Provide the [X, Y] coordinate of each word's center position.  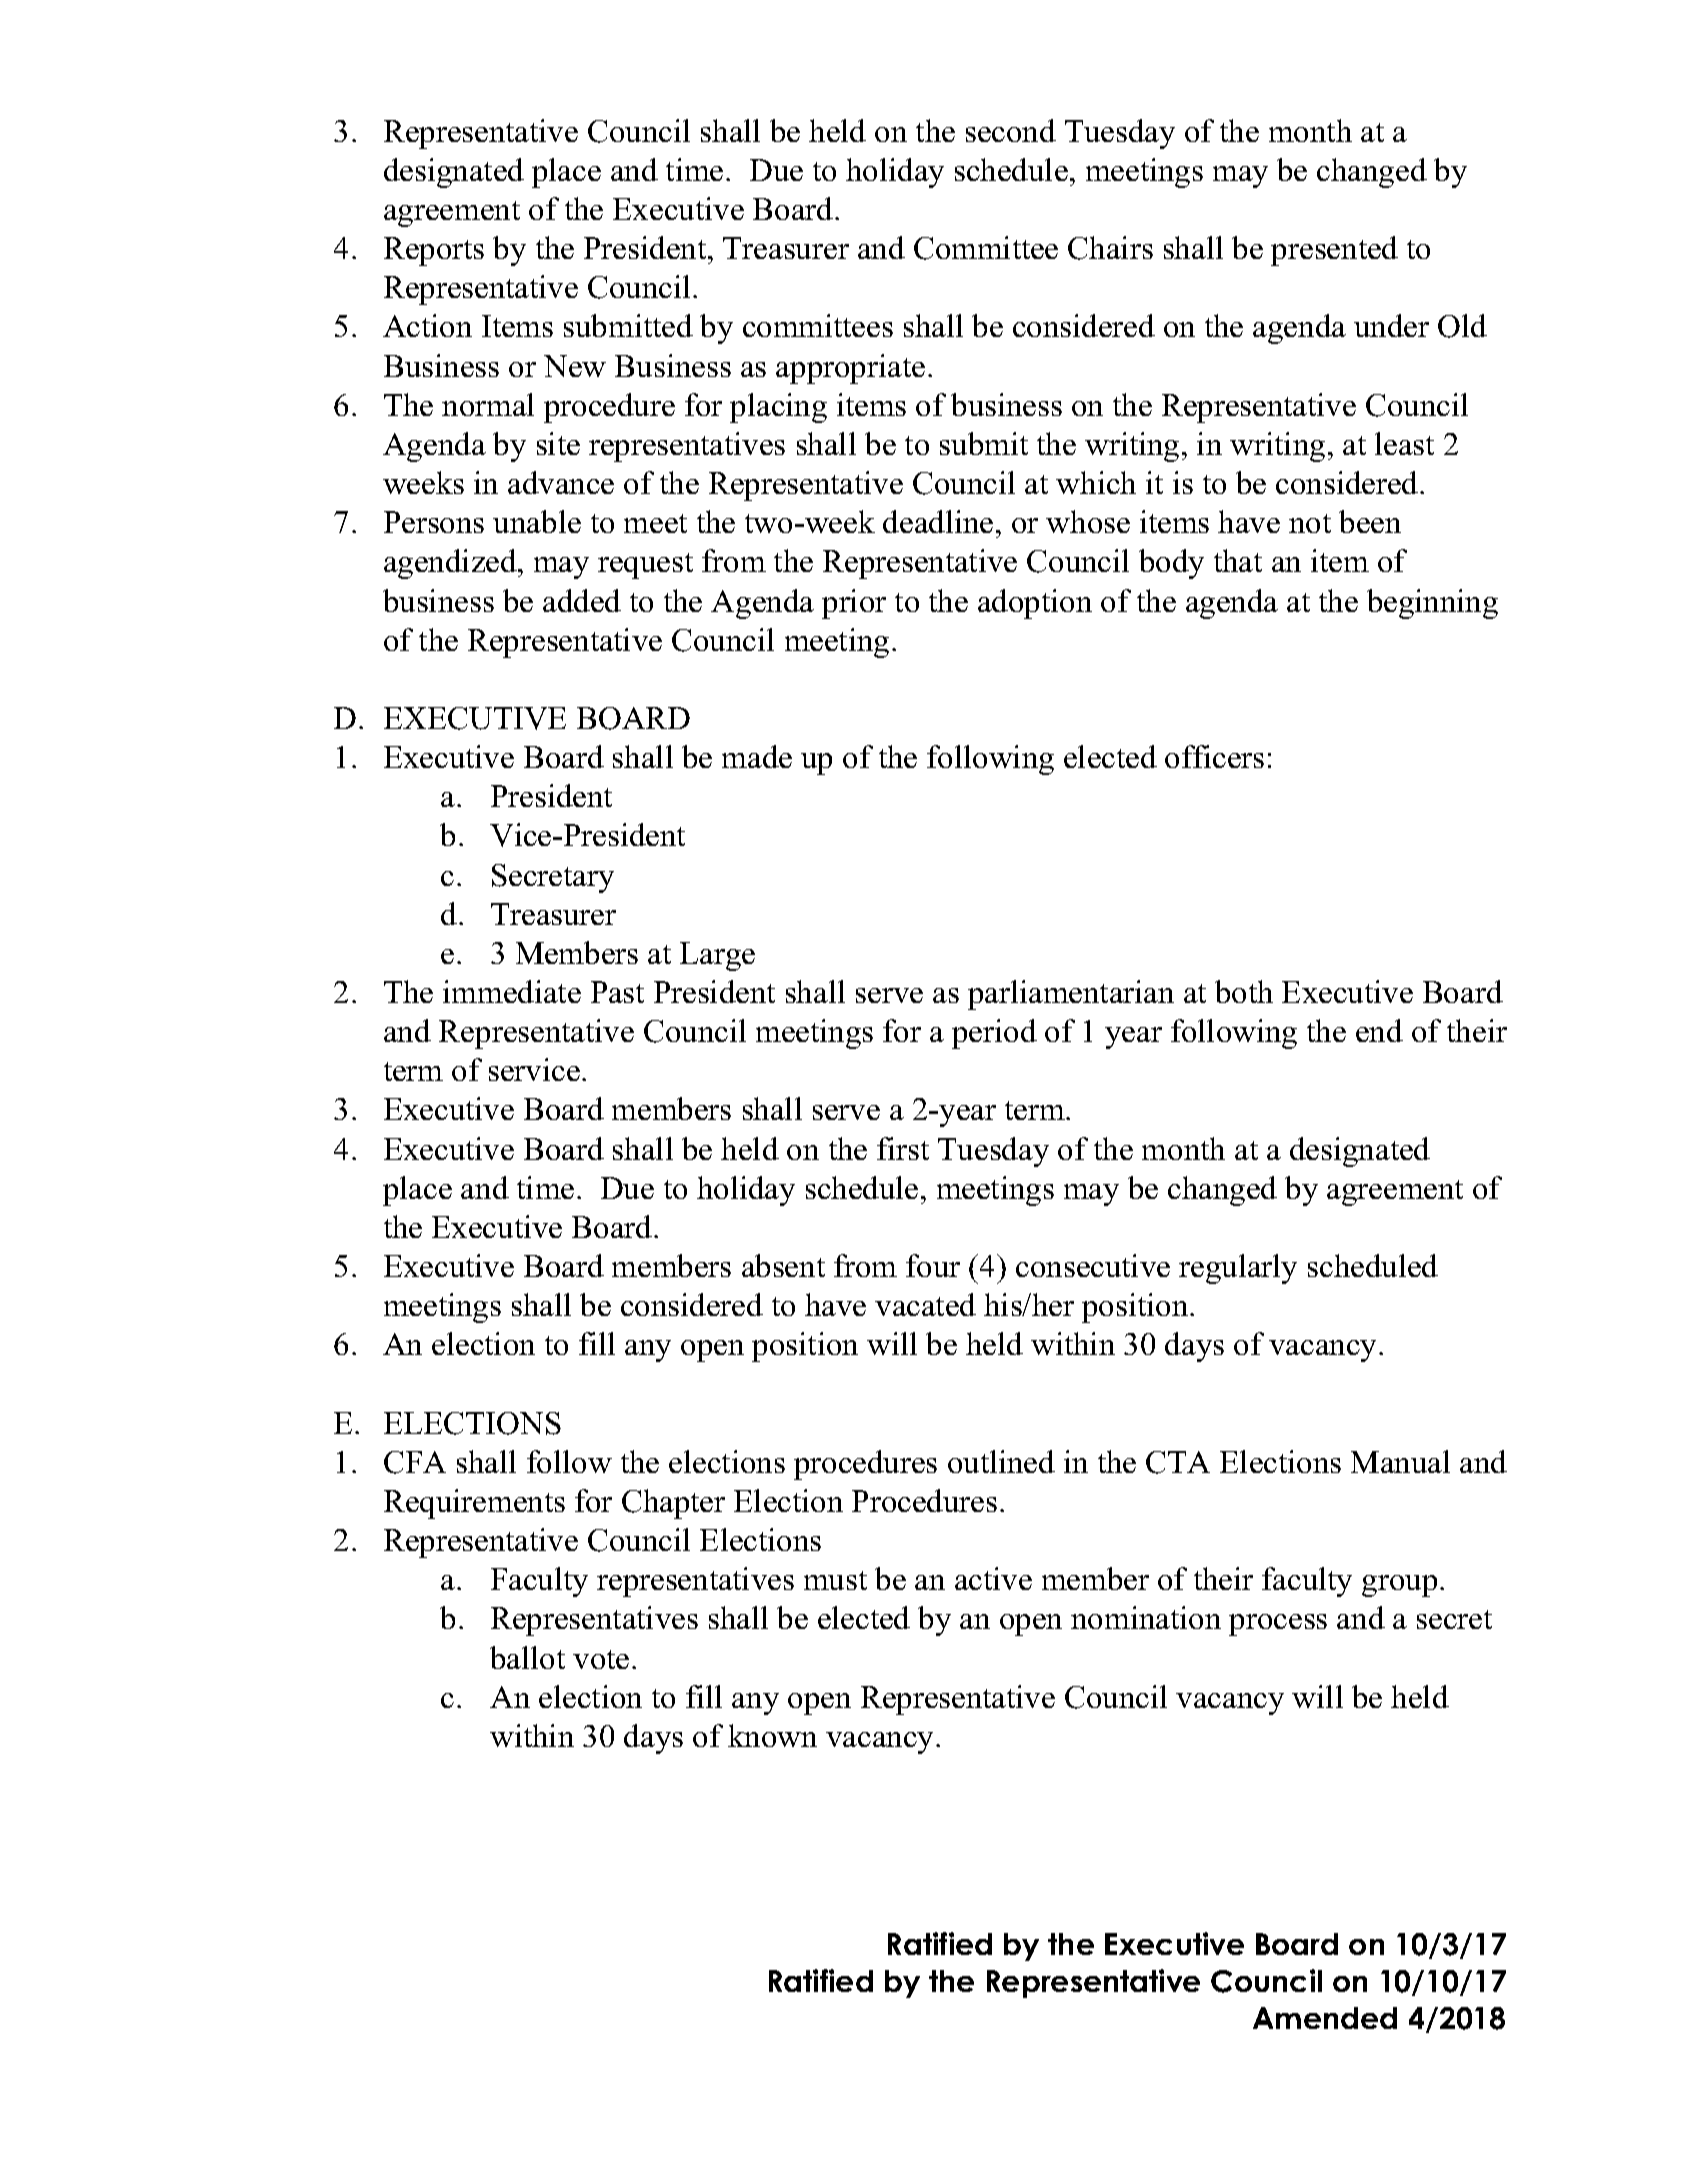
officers [1214, 756]
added [582, 600]
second [1011, 130]
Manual [1400, 1461]
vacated [925, 1304]
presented [1334, 251]
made [757, 756]
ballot [527, 1657]
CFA [415, 1462]
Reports [434, 251]
